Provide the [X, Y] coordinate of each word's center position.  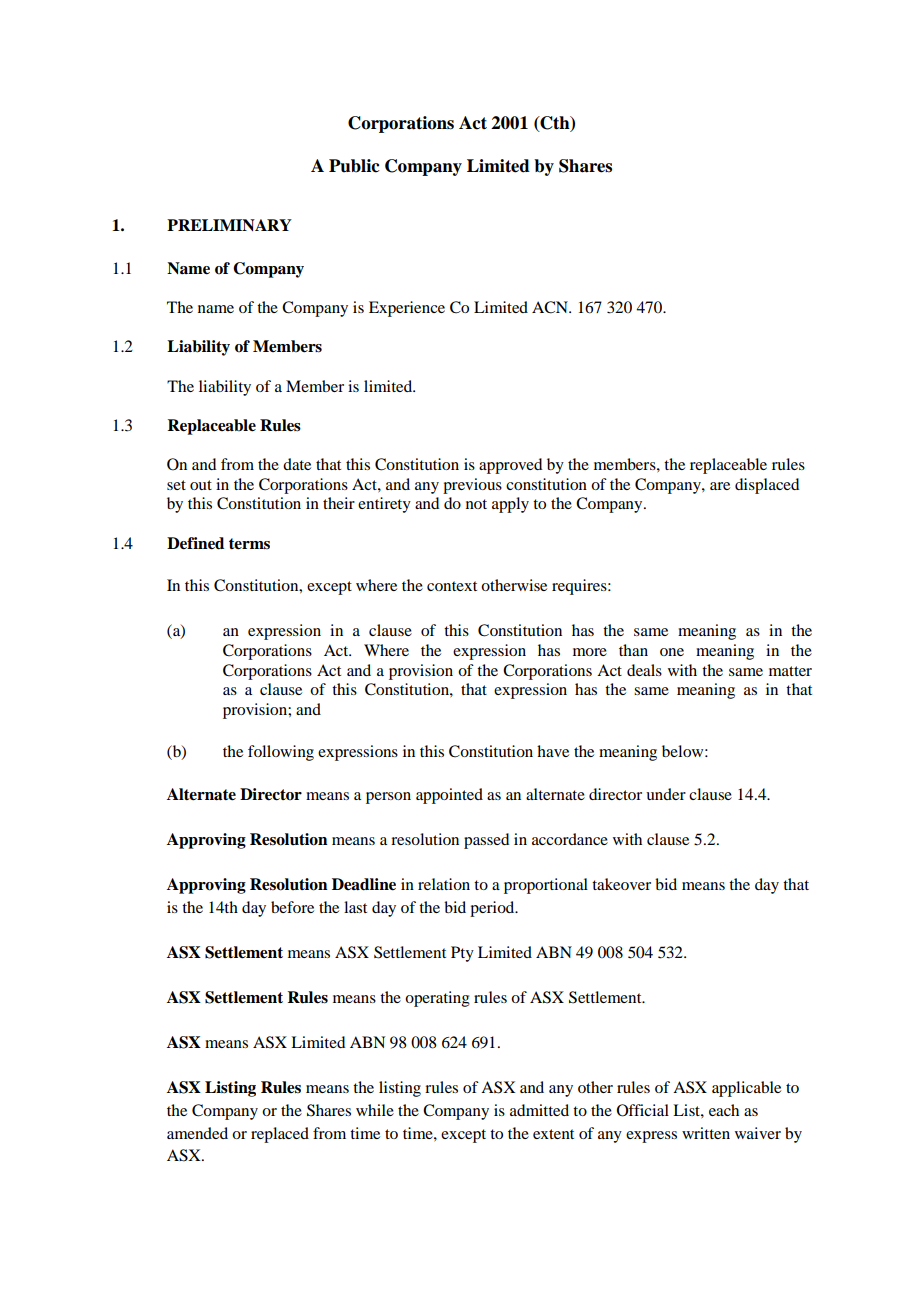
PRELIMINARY [229, 225]
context [452, 586]
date [297, 464]
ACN [551, 307]
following [281, 753]
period [493, 909]
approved [510, 466]
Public [354, 166]
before [292, 907]
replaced [280, 1135]
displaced [767, 486]
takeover [621, 884]
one [672, 652]
